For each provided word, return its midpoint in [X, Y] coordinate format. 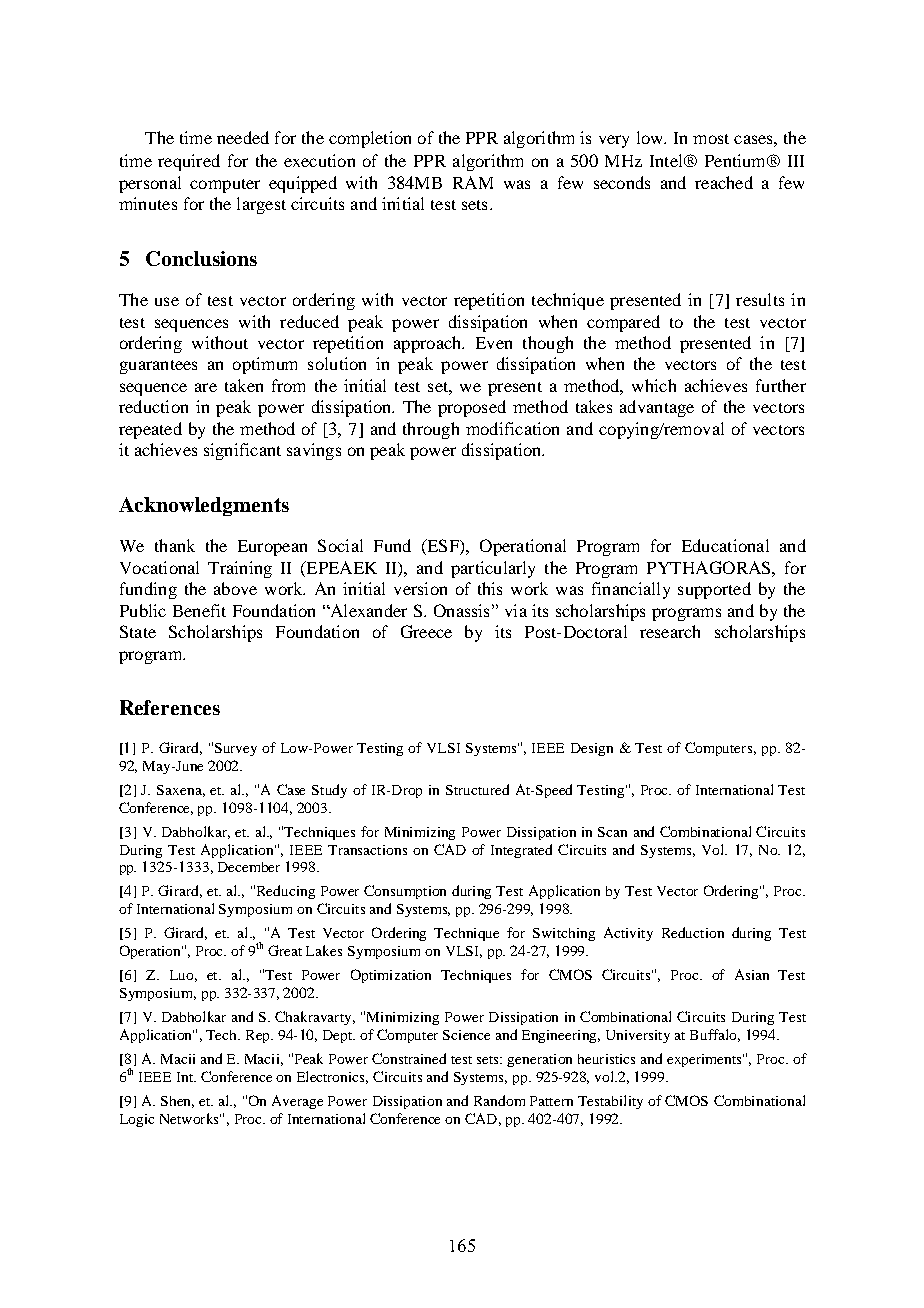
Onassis [461, 610]
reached [724, 182]
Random [499, 1100]
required [189, 162]
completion [370, 139]
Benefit [199, 610]
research [670, 631]
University [638, 1036]
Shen [177, 1102]
